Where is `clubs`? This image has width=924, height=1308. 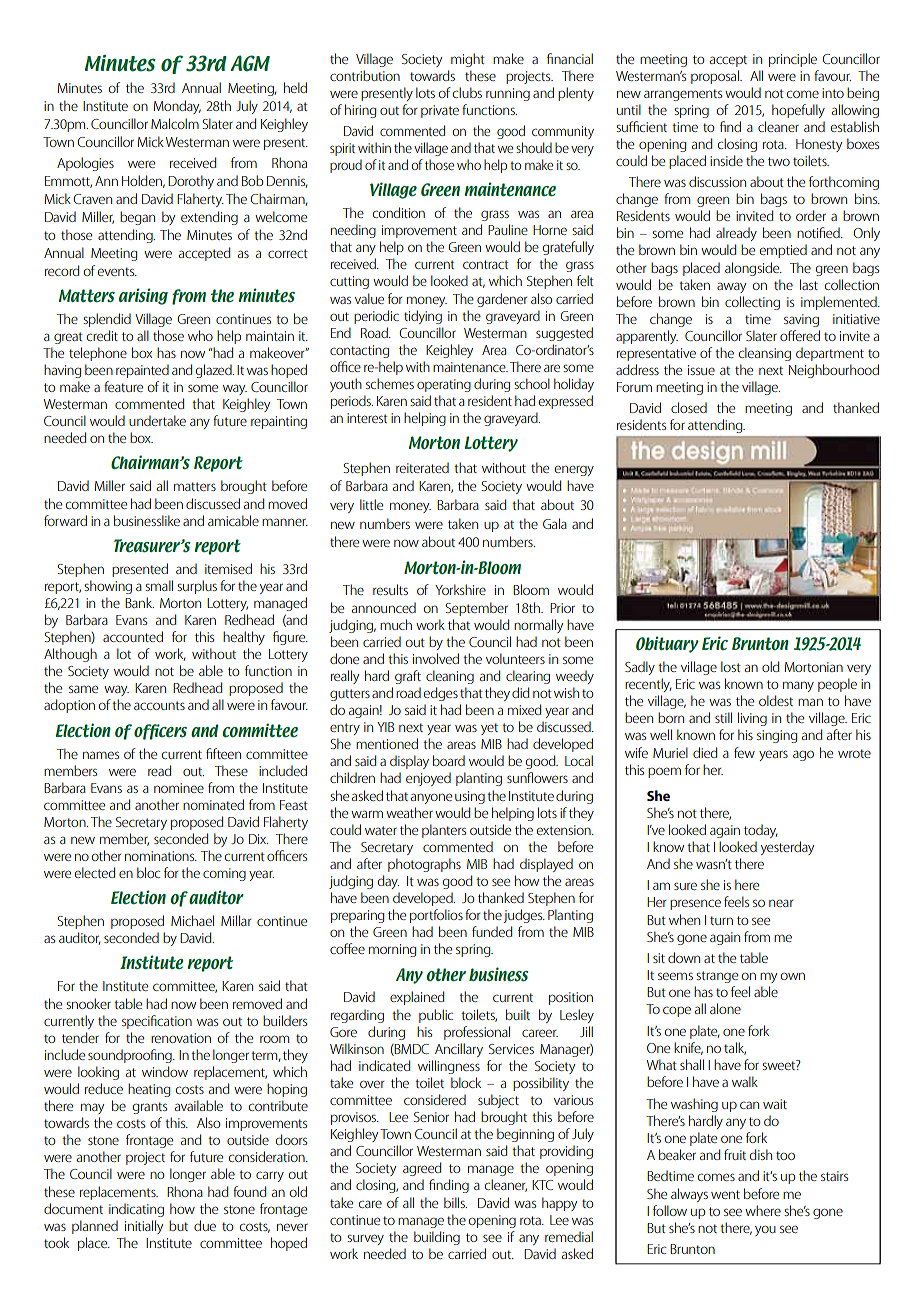
clubs is located at coordinates (467, 92).
